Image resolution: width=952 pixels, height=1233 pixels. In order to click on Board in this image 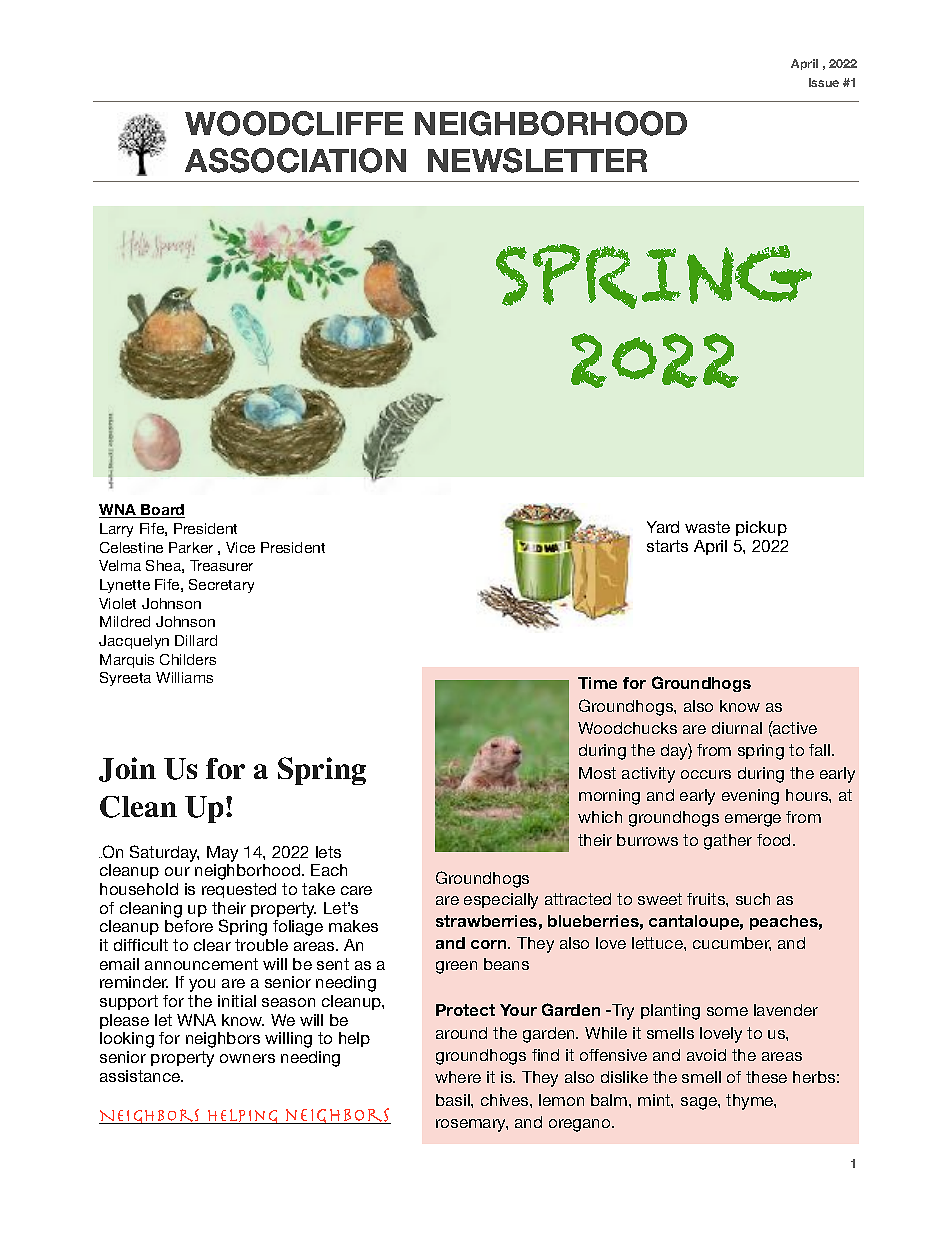, I will do `click(162, 511)`.
